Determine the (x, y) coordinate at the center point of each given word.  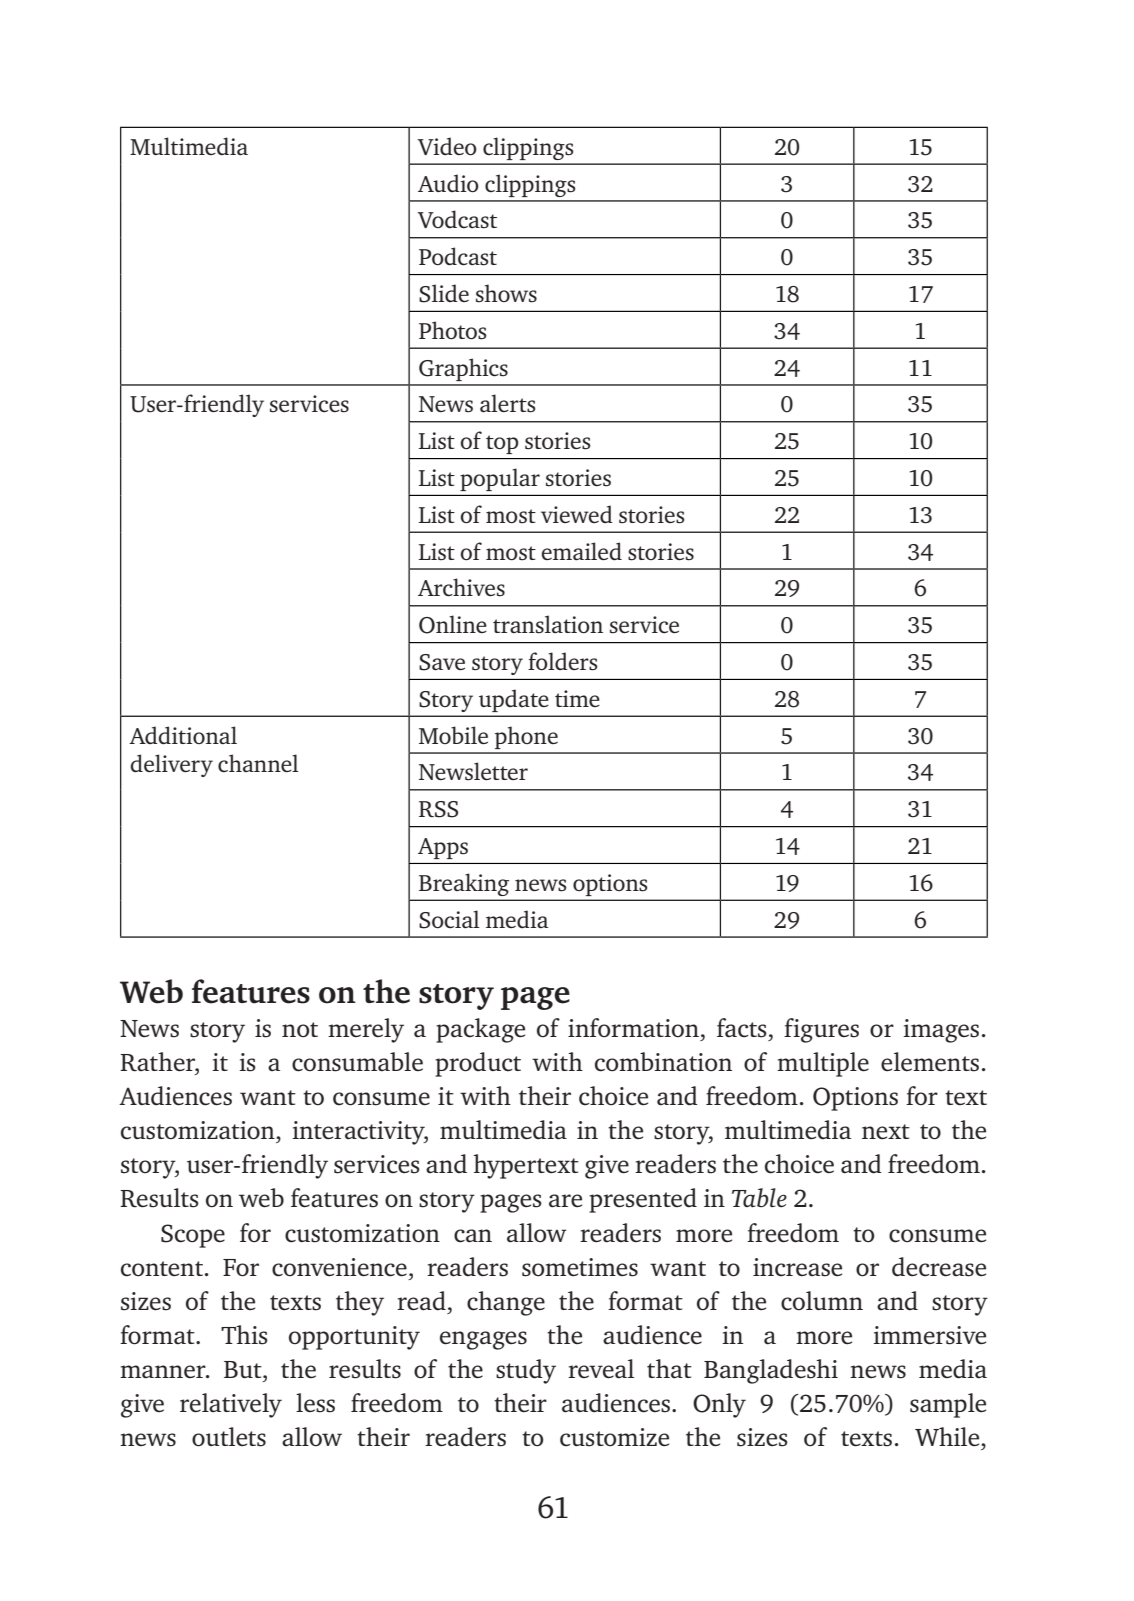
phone (526, 737)
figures (821, 1030)
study (526, 1371)
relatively (231, 1405)
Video (447, 146)
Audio (448, 183)
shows (506, 293)
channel (258, 763)
